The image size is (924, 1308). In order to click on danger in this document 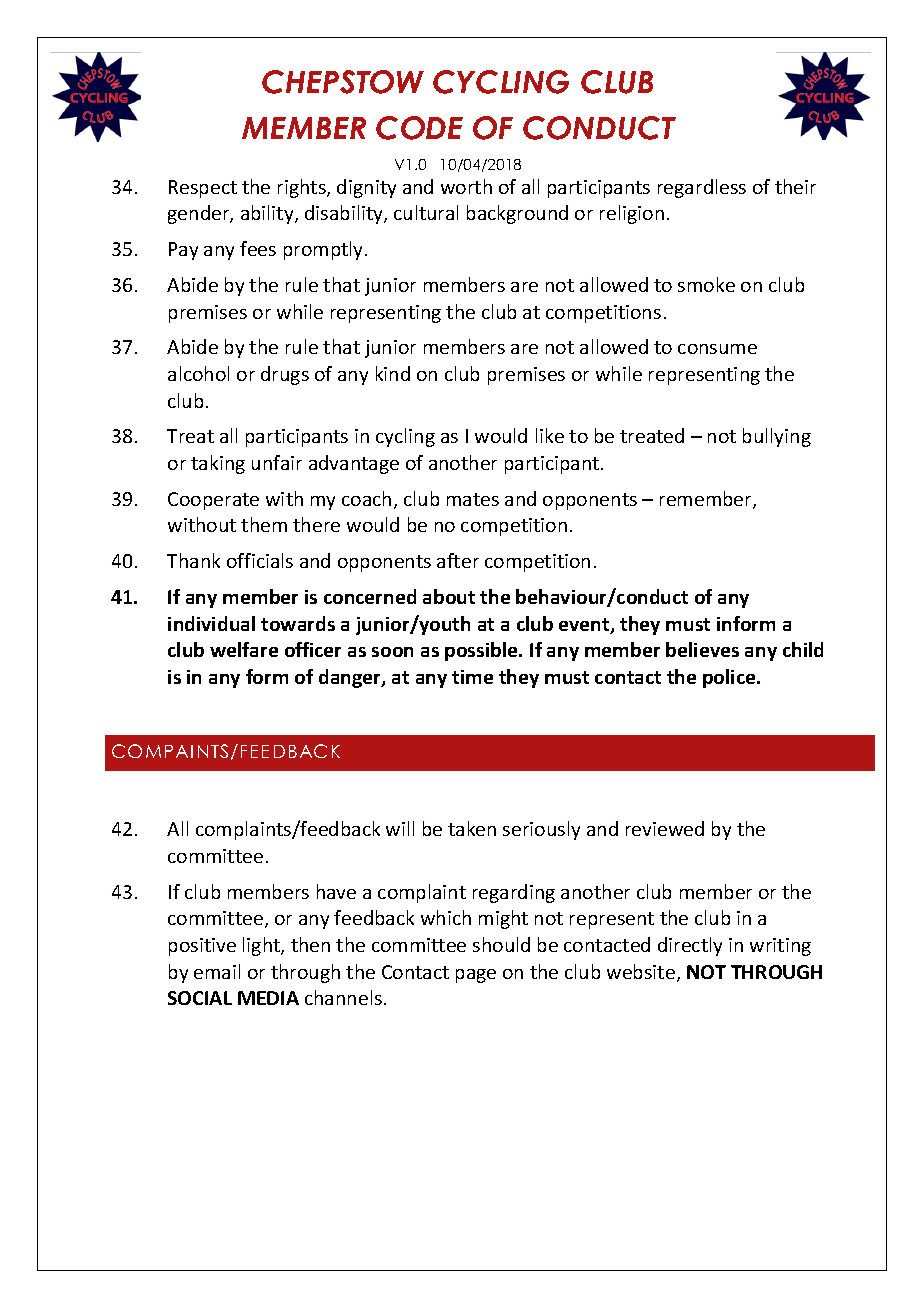, I will do `click(351, 678)`.
